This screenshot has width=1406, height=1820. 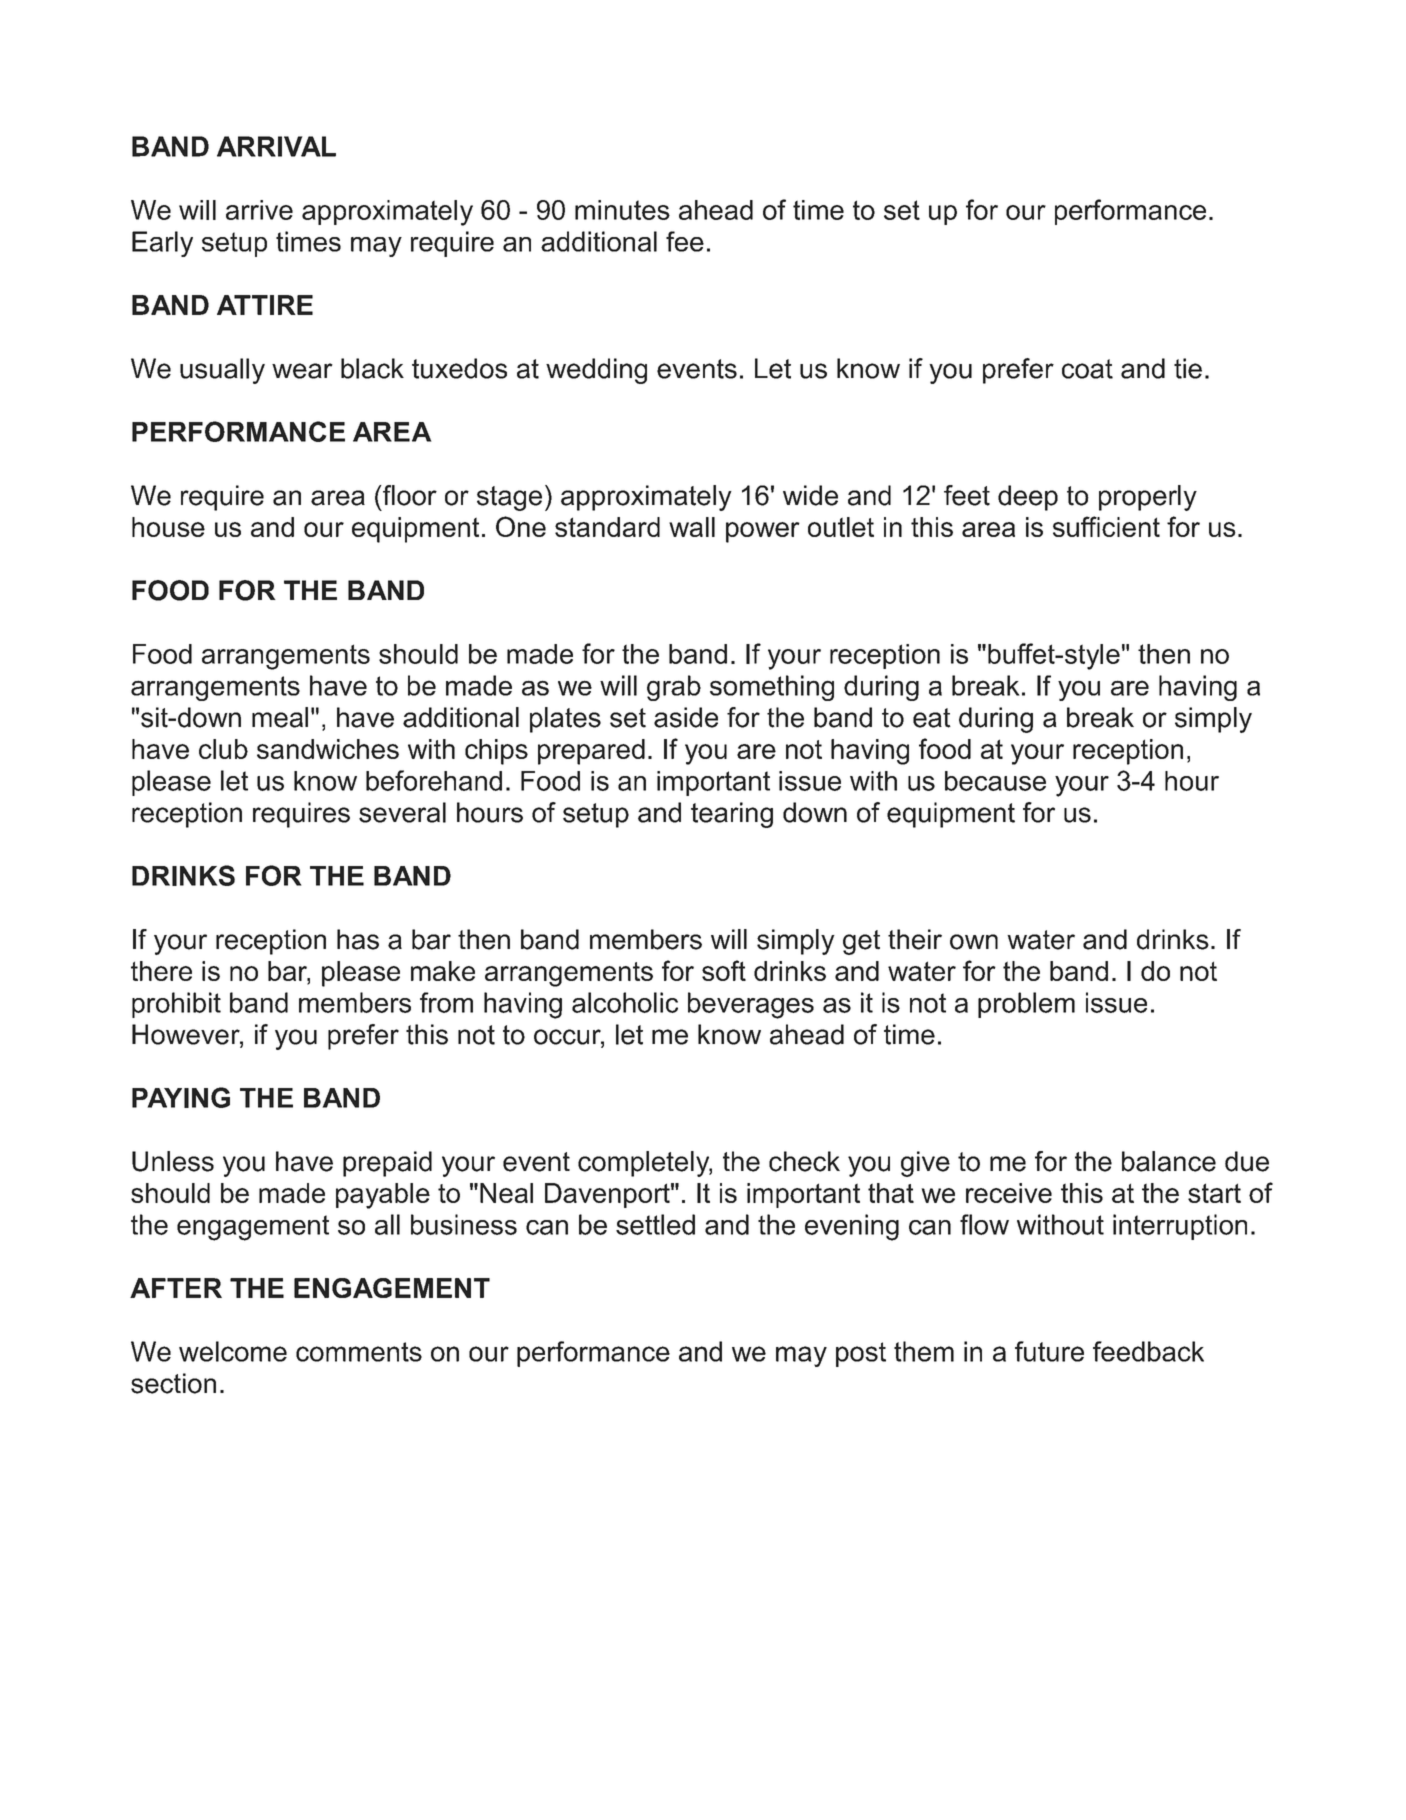 I want to click on tearing, so click(x=732, y=815).
